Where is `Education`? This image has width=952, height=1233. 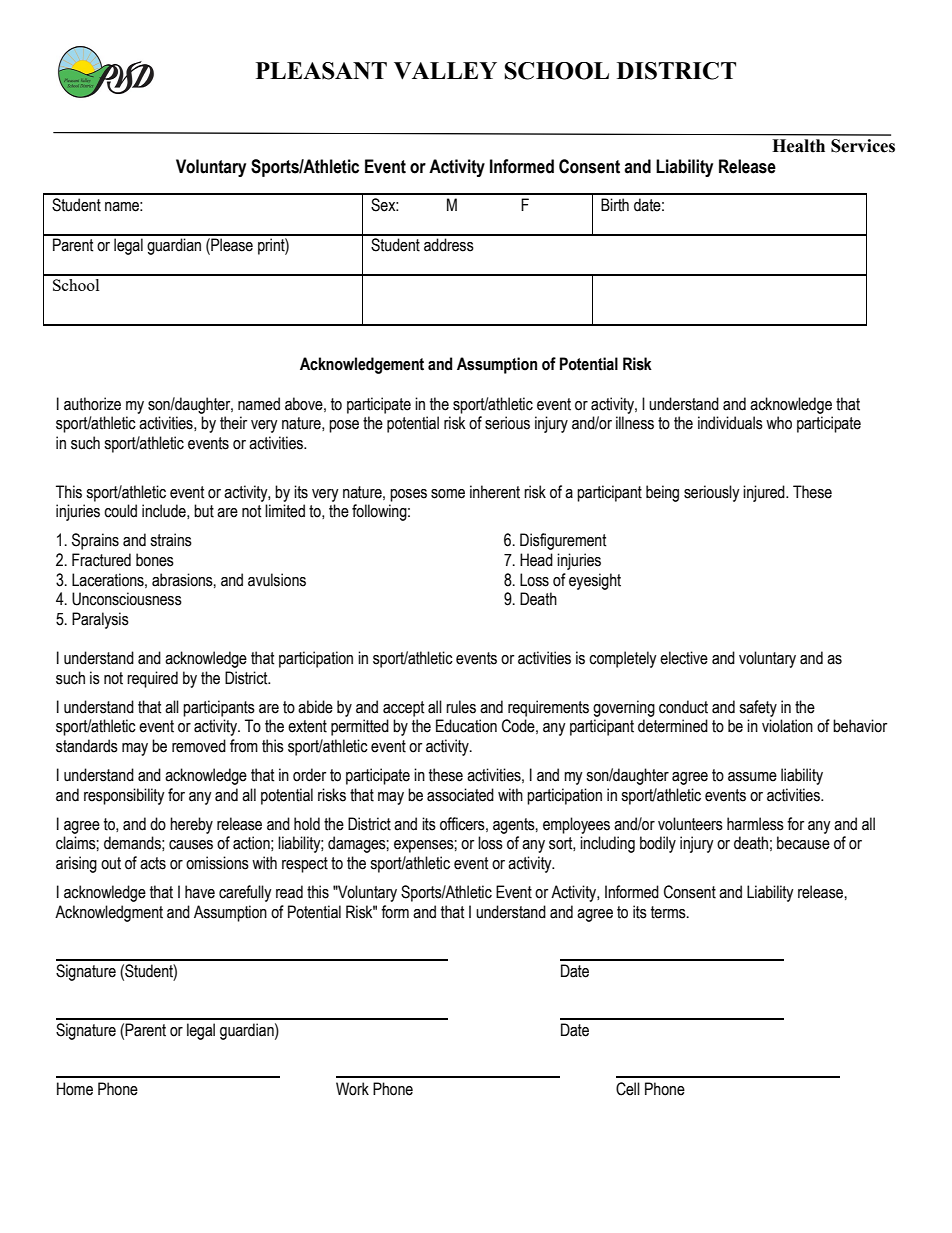 Education is located at coordinates (466, 726).
